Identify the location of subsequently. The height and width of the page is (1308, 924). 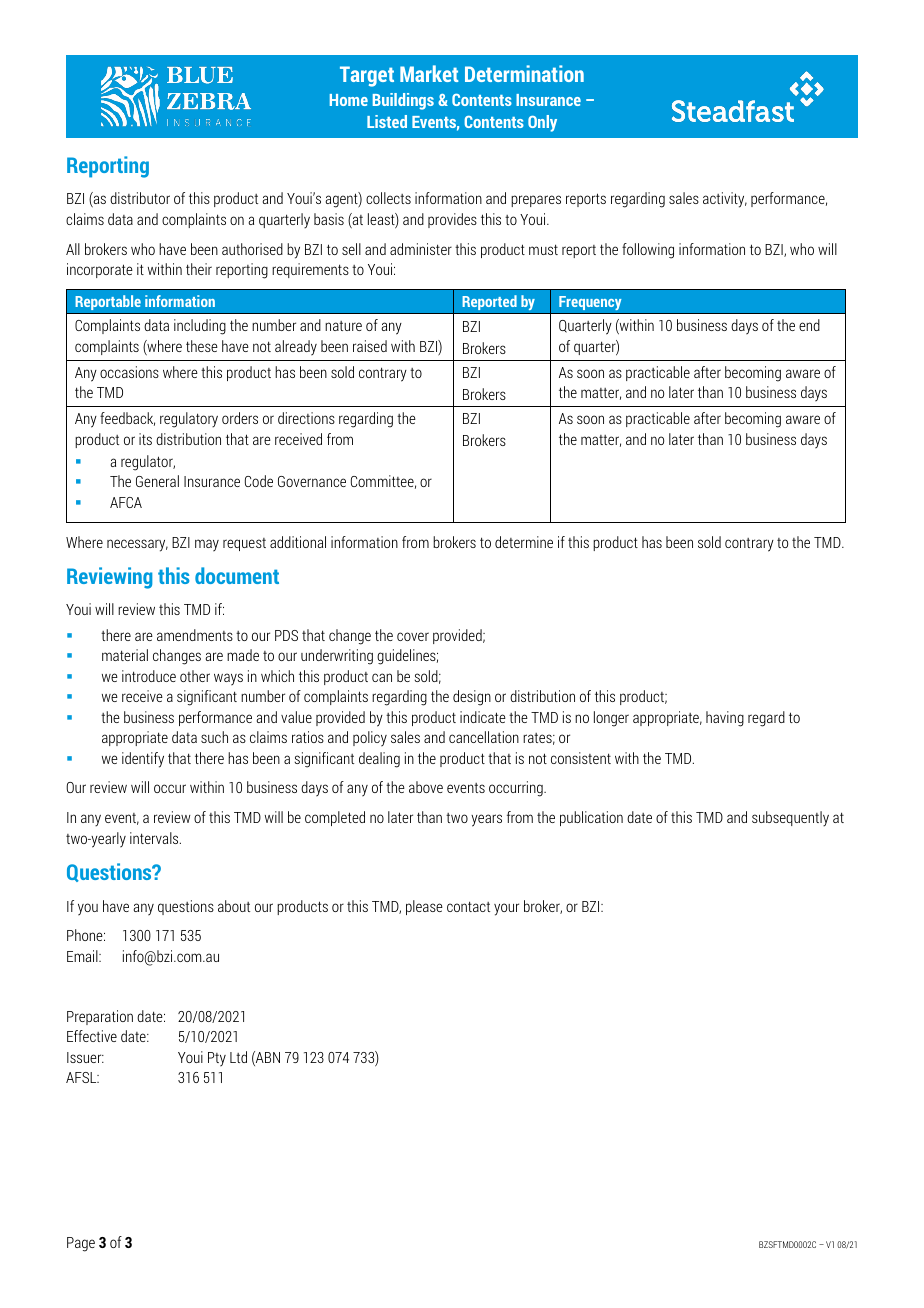
(790, 819).
